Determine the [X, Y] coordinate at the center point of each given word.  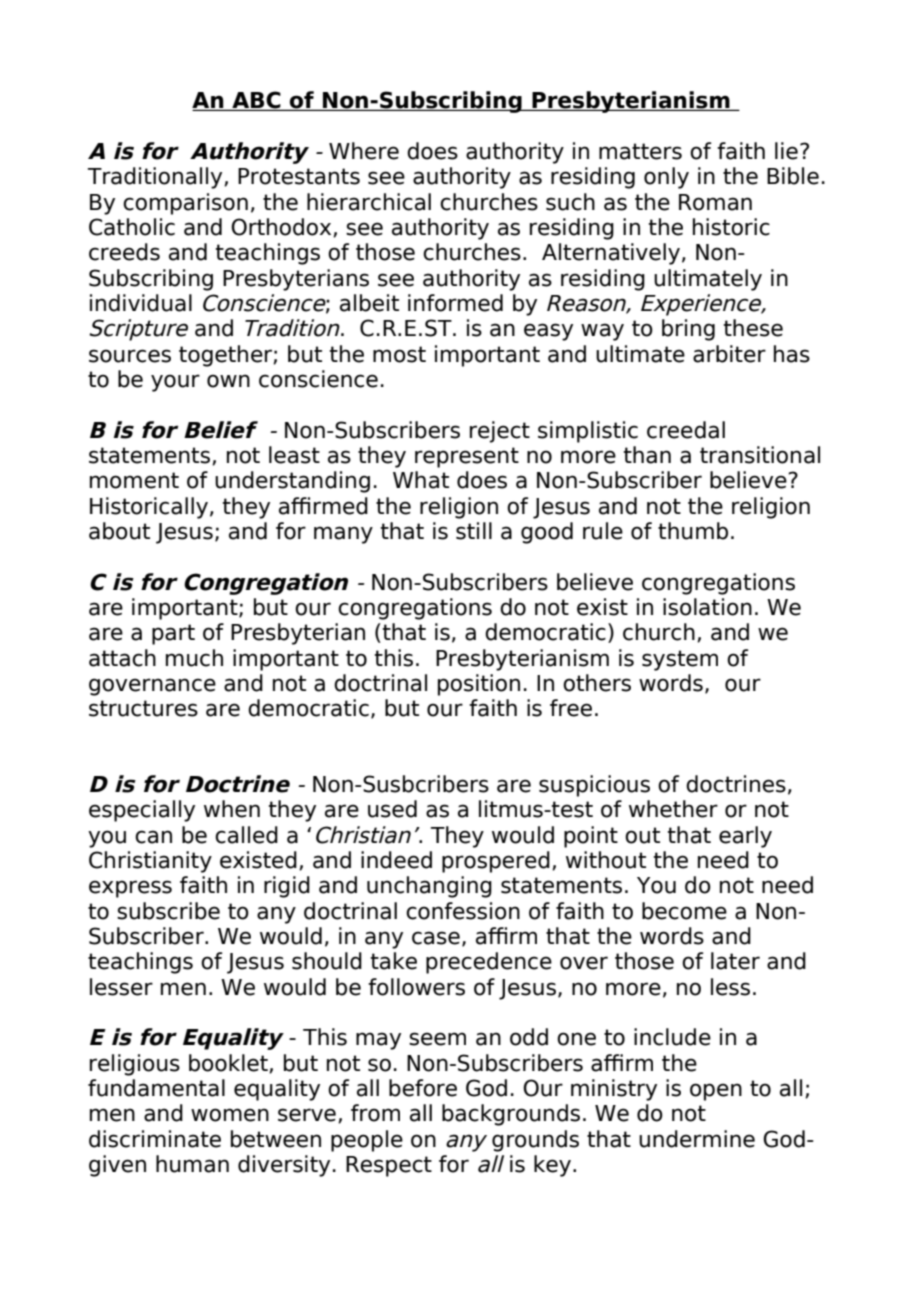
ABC [256, 101]
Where [364, 151]
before [423, 1088]
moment [134, 480]
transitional [760, 455]
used [392, 809]
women [230, 1115]
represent [467, 457]
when [232, 809]
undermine [697, 1139]
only [666, 178]
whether [673, 809]
